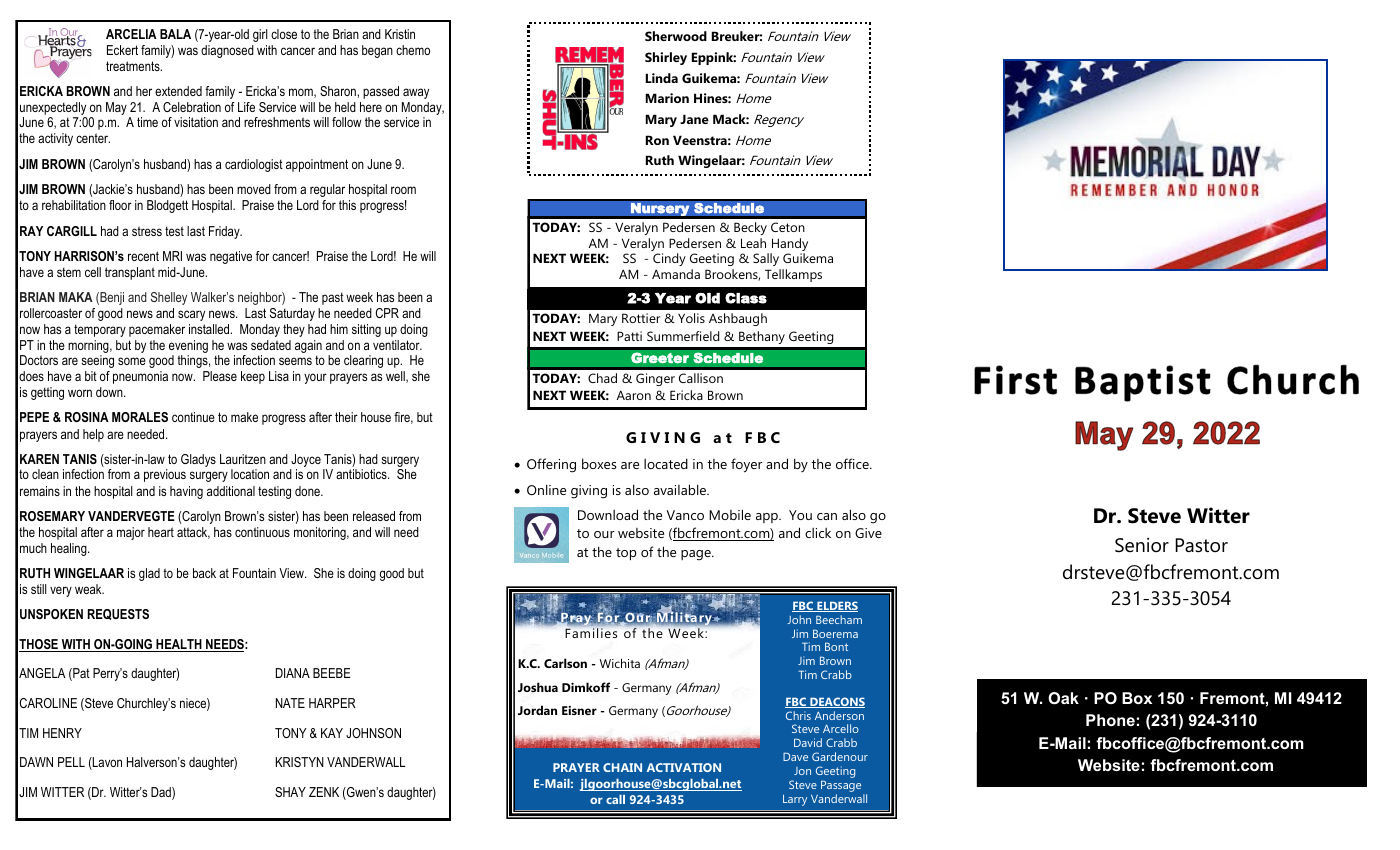 The image size is (1400, 850). Describe the element at coordinates (676, 36) in the screenshot. I see `Sherwood` at that location.
